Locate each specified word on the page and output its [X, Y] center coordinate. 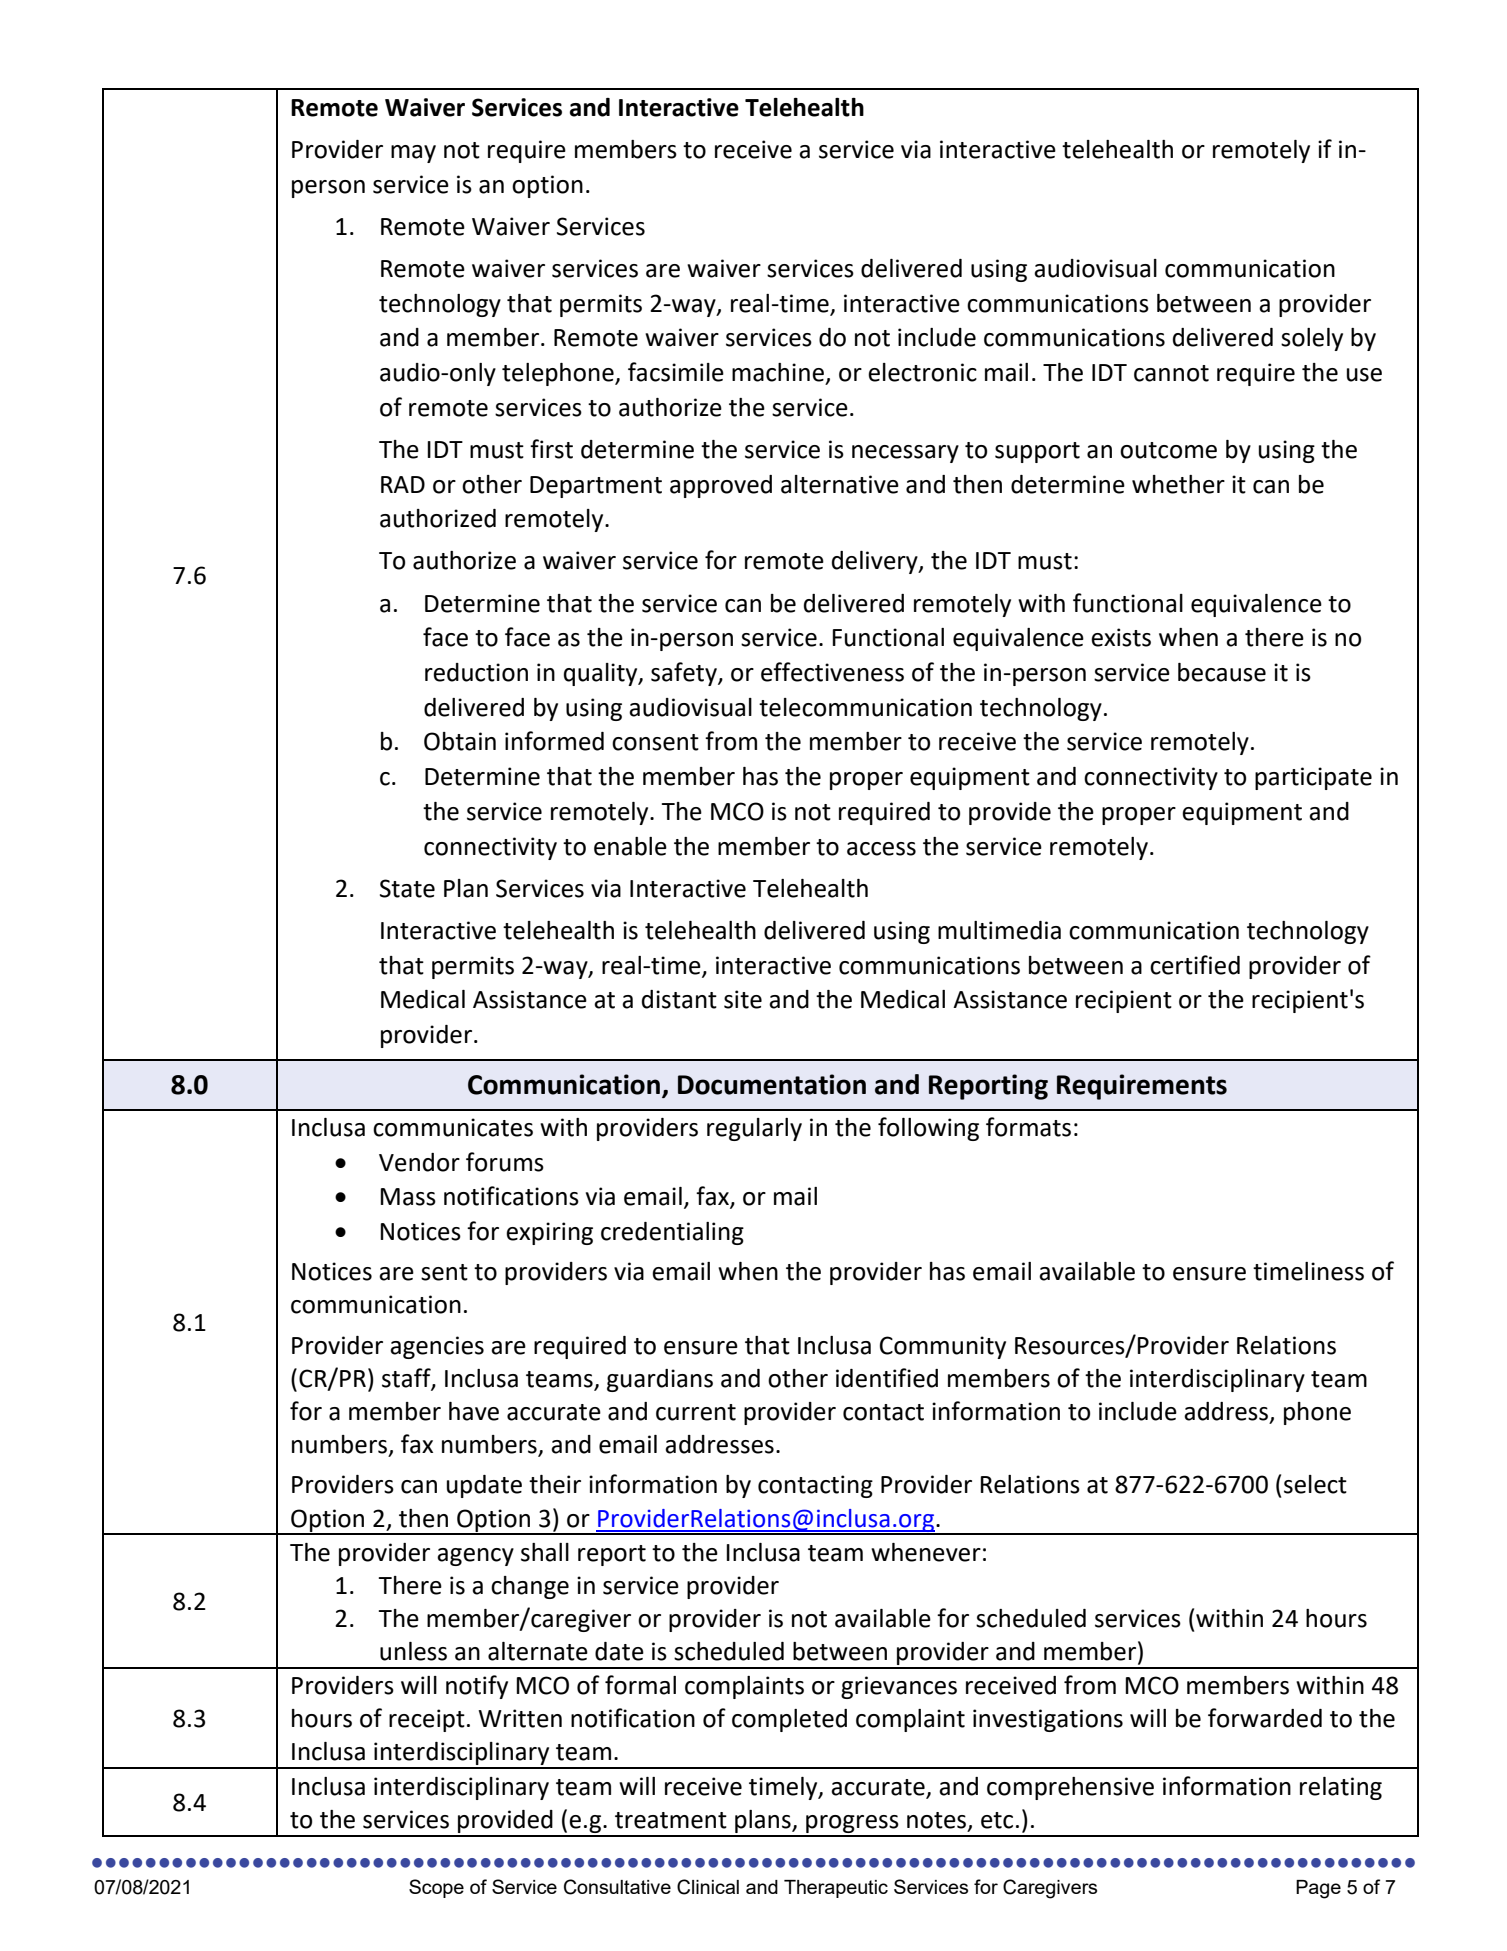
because [1222, 672]
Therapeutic [836, 1889]
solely [1312, 339]
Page [1318, 1889]
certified [1195, 965]
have [474, 1411]
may [413, 154]
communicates [453, 1127]
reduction [476, 672]
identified [887, 1378]
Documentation [772, 1084]
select [1315, 1484]
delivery [876, 562]
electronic [922, 372]
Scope [436, 1888]
